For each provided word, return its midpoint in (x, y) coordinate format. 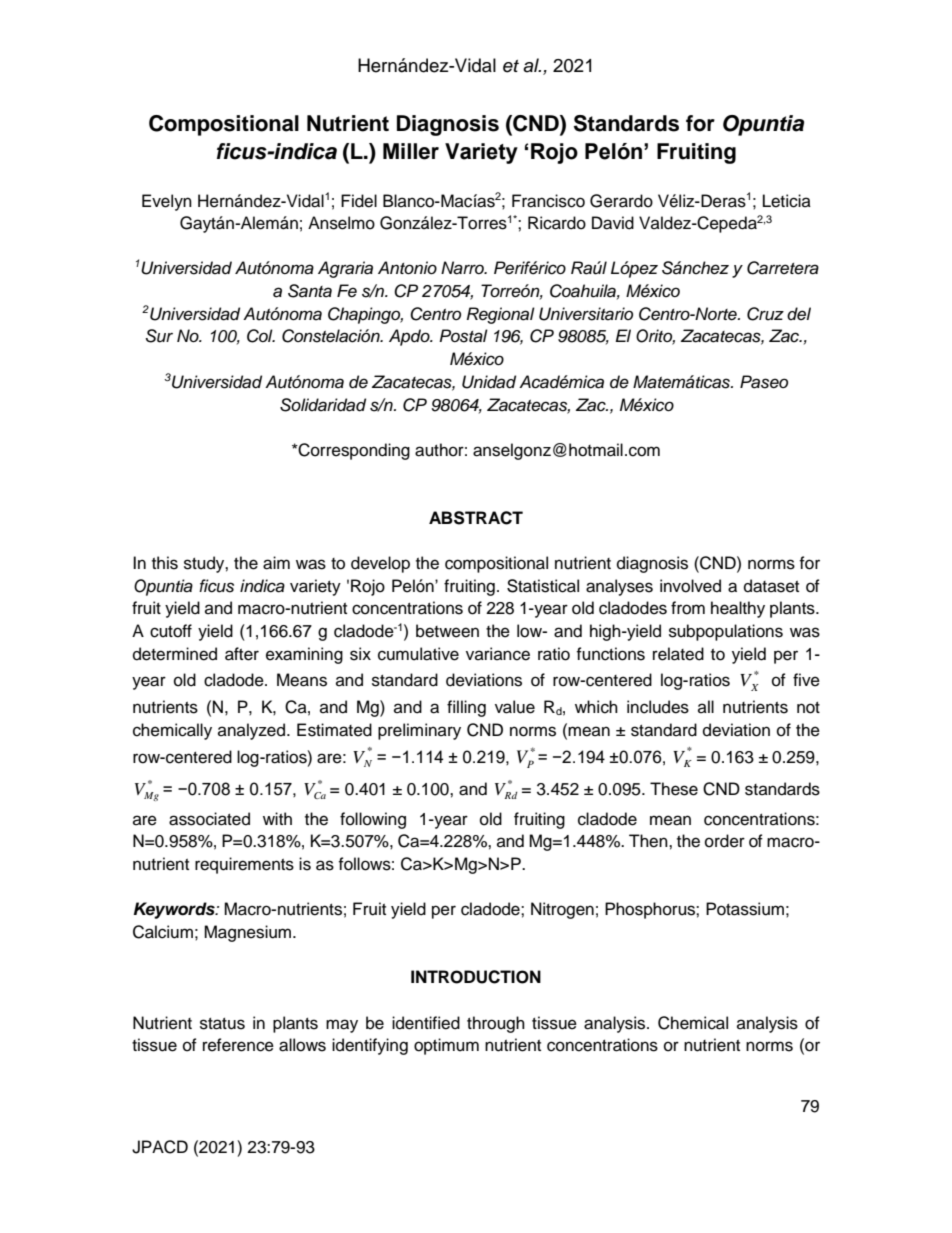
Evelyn (167, 202)
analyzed (253, 731)
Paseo (764, 382)
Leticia (787, 201)
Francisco (548, 201)
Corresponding (353, 451)
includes (658, 707)
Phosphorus (651, 910)
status (222, 1024)
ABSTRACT (476, 518)
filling (466, 708)
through (496, 1024)
